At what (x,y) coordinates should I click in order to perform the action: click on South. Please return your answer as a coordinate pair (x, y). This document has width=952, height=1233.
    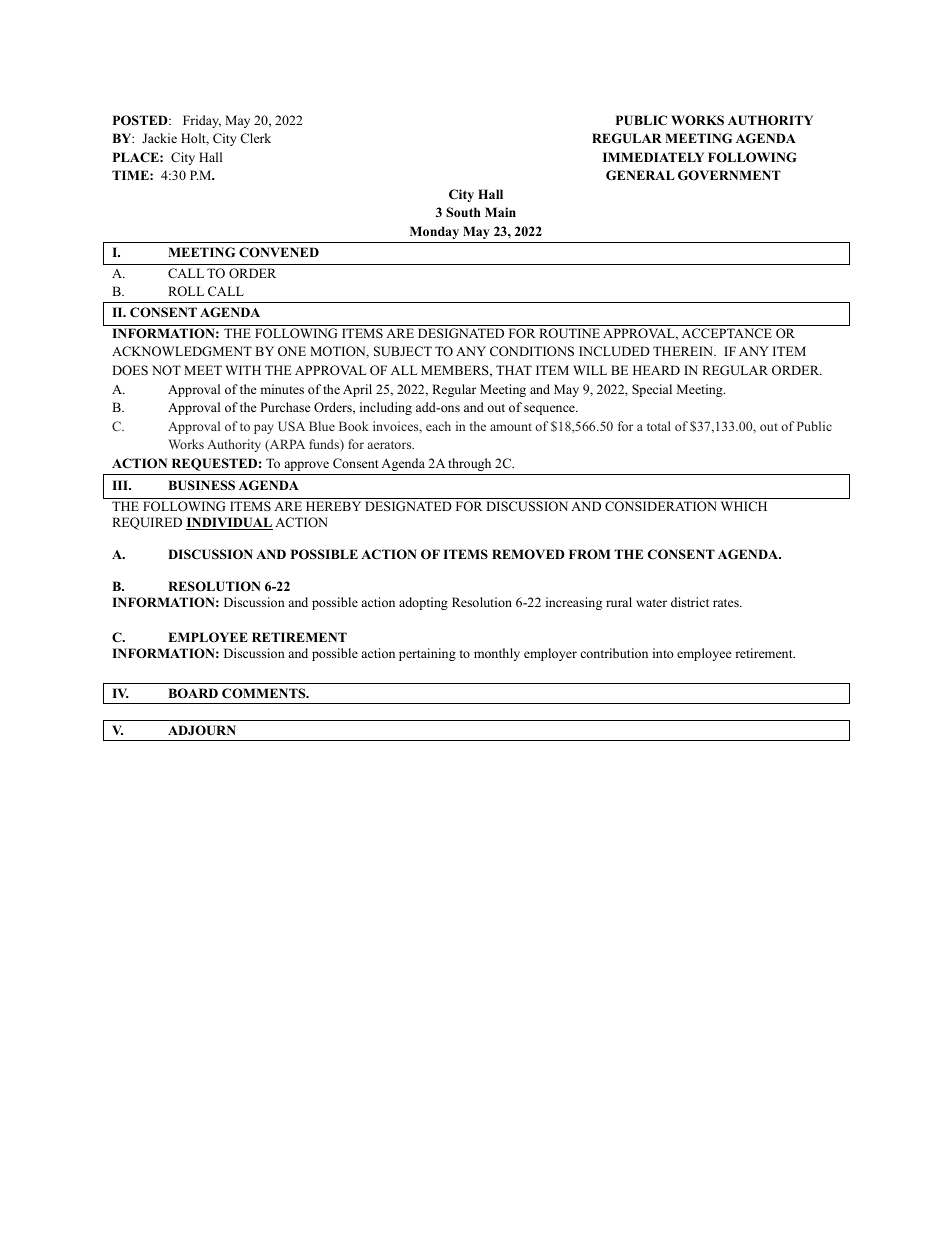
    Looking at the image, I should click on (463, 212).
